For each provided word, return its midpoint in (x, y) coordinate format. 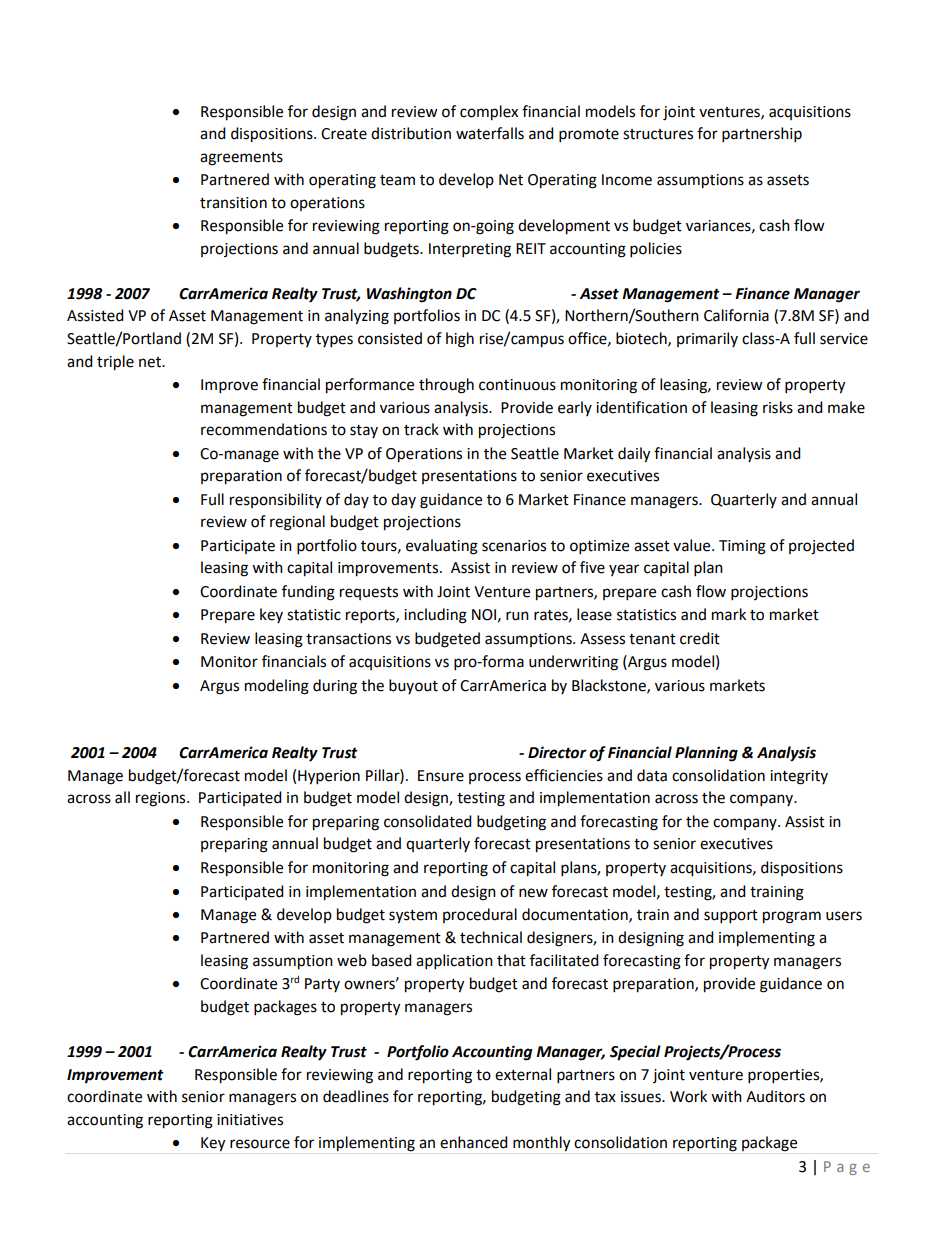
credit (700, 638)
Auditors (775, 1096)
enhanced (474, 1142)
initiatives (250, 1120)
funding (308, 593)
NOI (484, 615)
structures (658, 134)
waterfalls (490, 133)
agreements (241, 159)
